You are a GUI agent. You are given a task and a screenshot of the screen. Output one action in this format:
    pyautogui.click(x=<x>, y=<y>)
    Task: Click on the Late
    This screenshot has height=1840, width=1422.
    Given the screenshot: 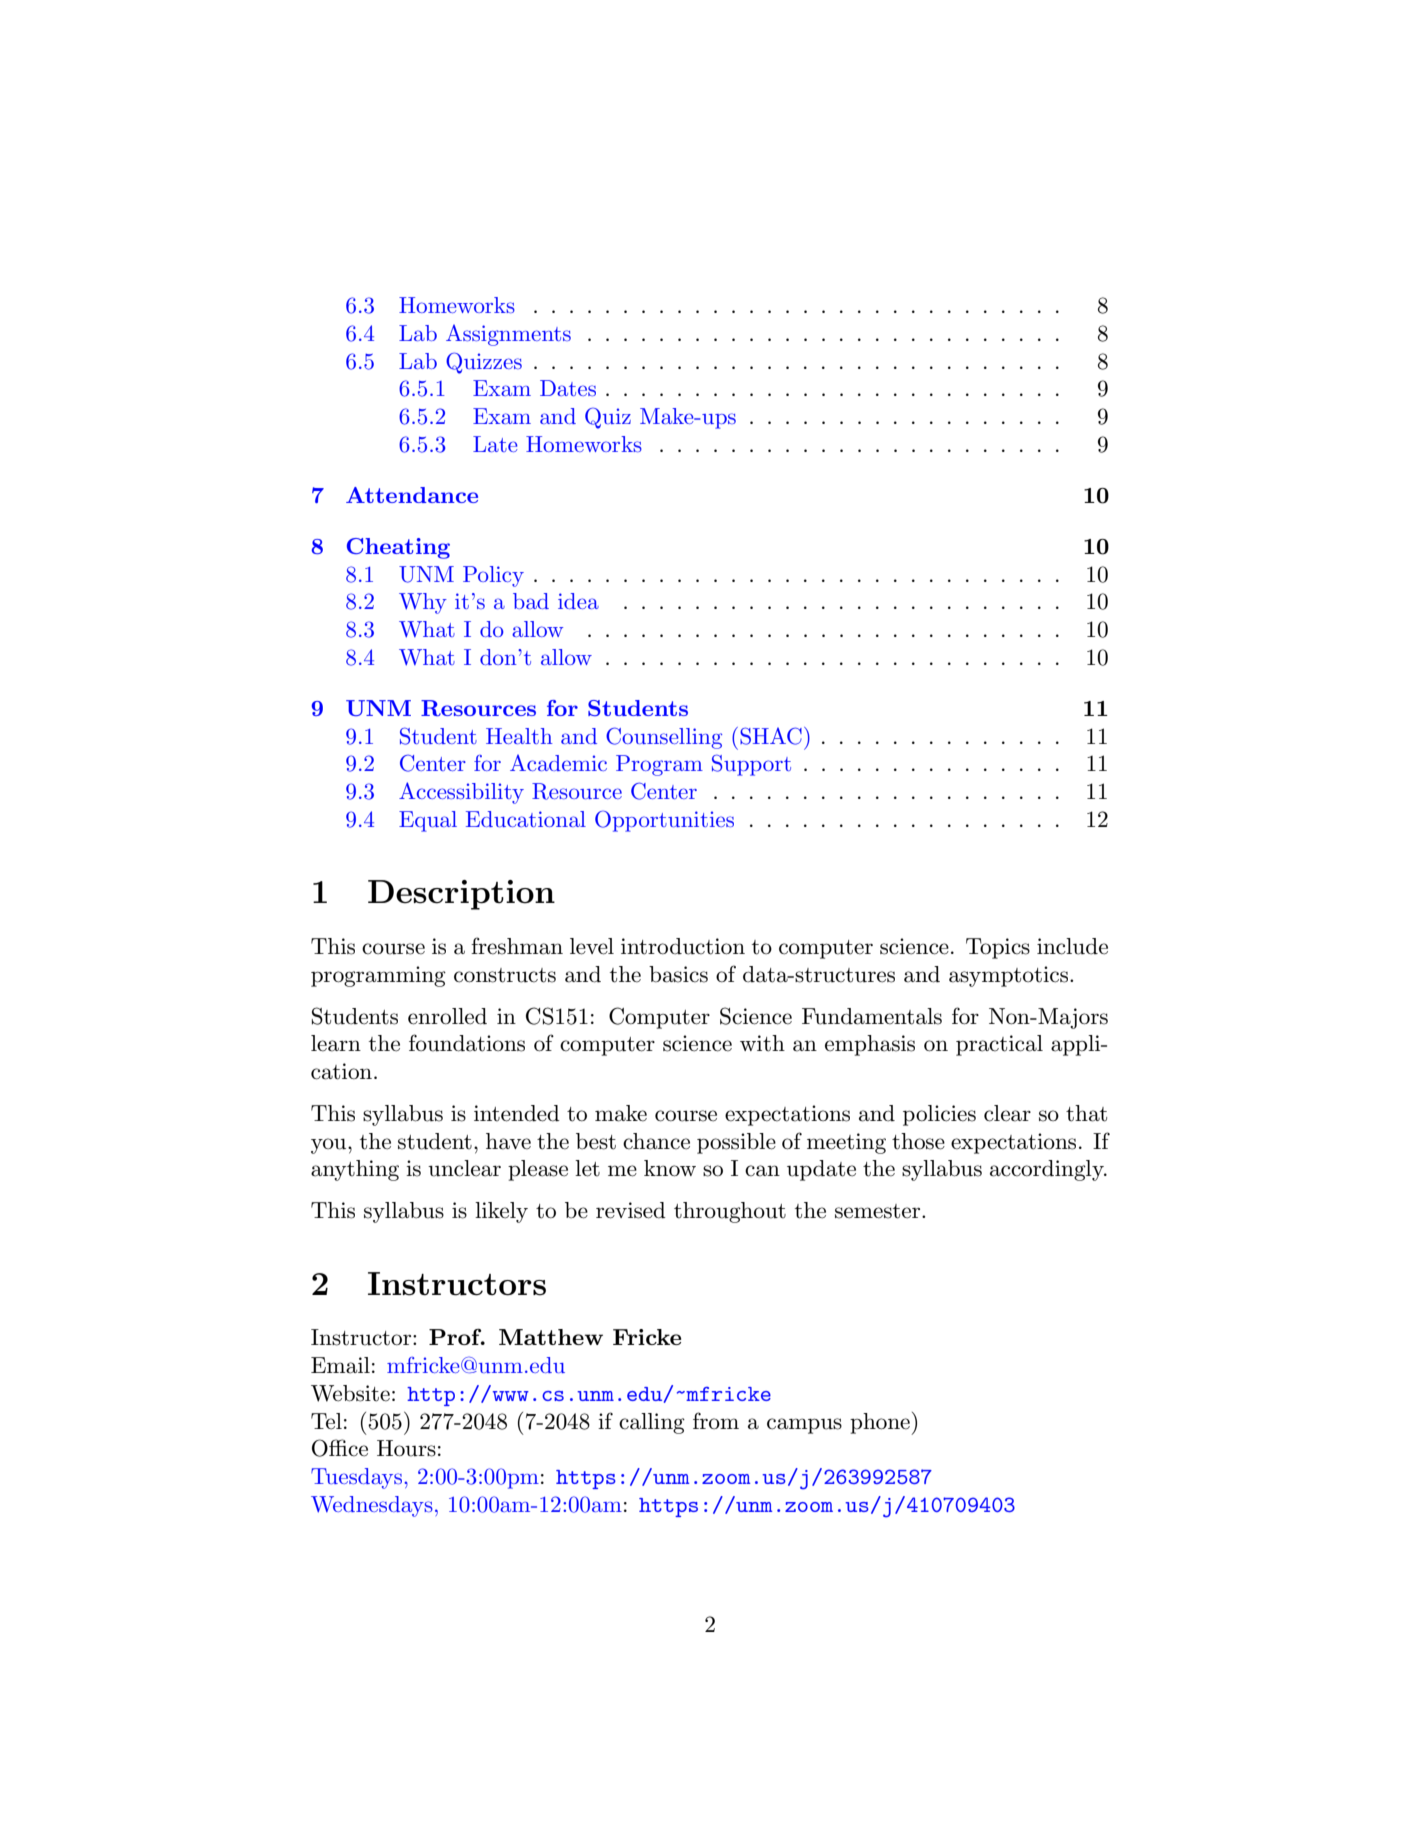 What is the action you would take?
    pyautogui.click(x=495, y=444)
